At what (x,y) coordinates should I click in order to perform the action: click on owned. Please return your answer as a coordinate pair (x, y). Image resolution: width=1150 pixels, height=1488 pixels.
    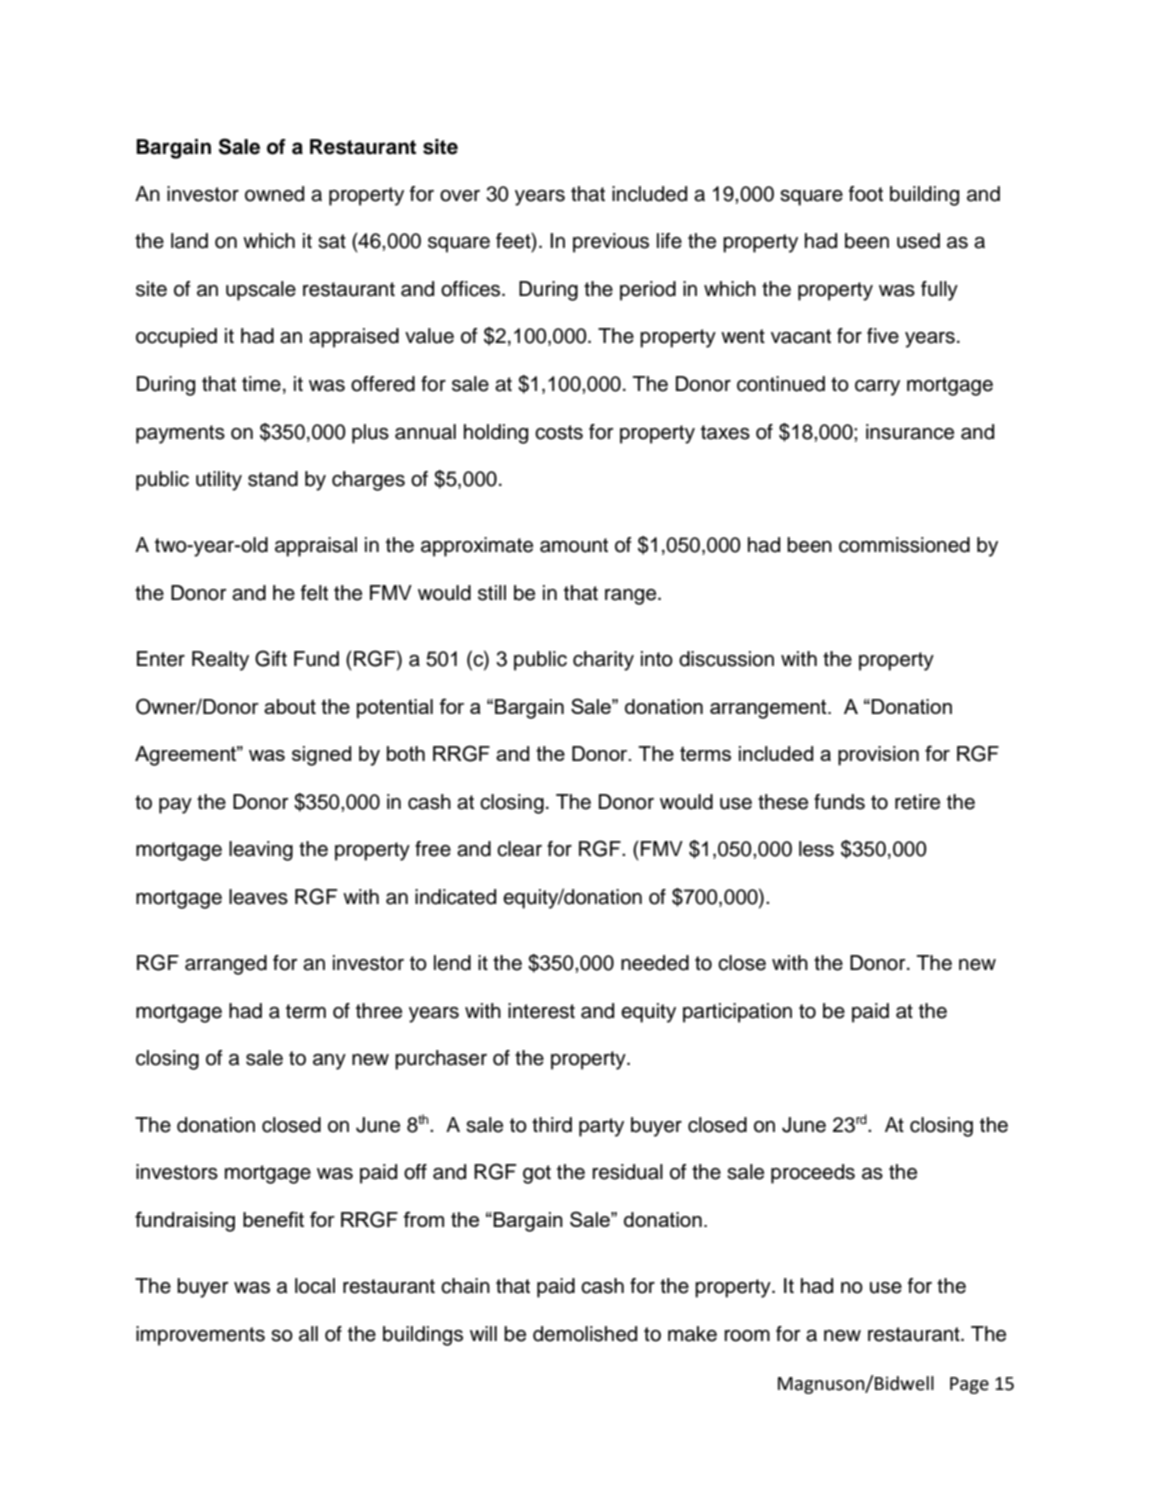
    Looking at the image, I should click on (274, 194).
